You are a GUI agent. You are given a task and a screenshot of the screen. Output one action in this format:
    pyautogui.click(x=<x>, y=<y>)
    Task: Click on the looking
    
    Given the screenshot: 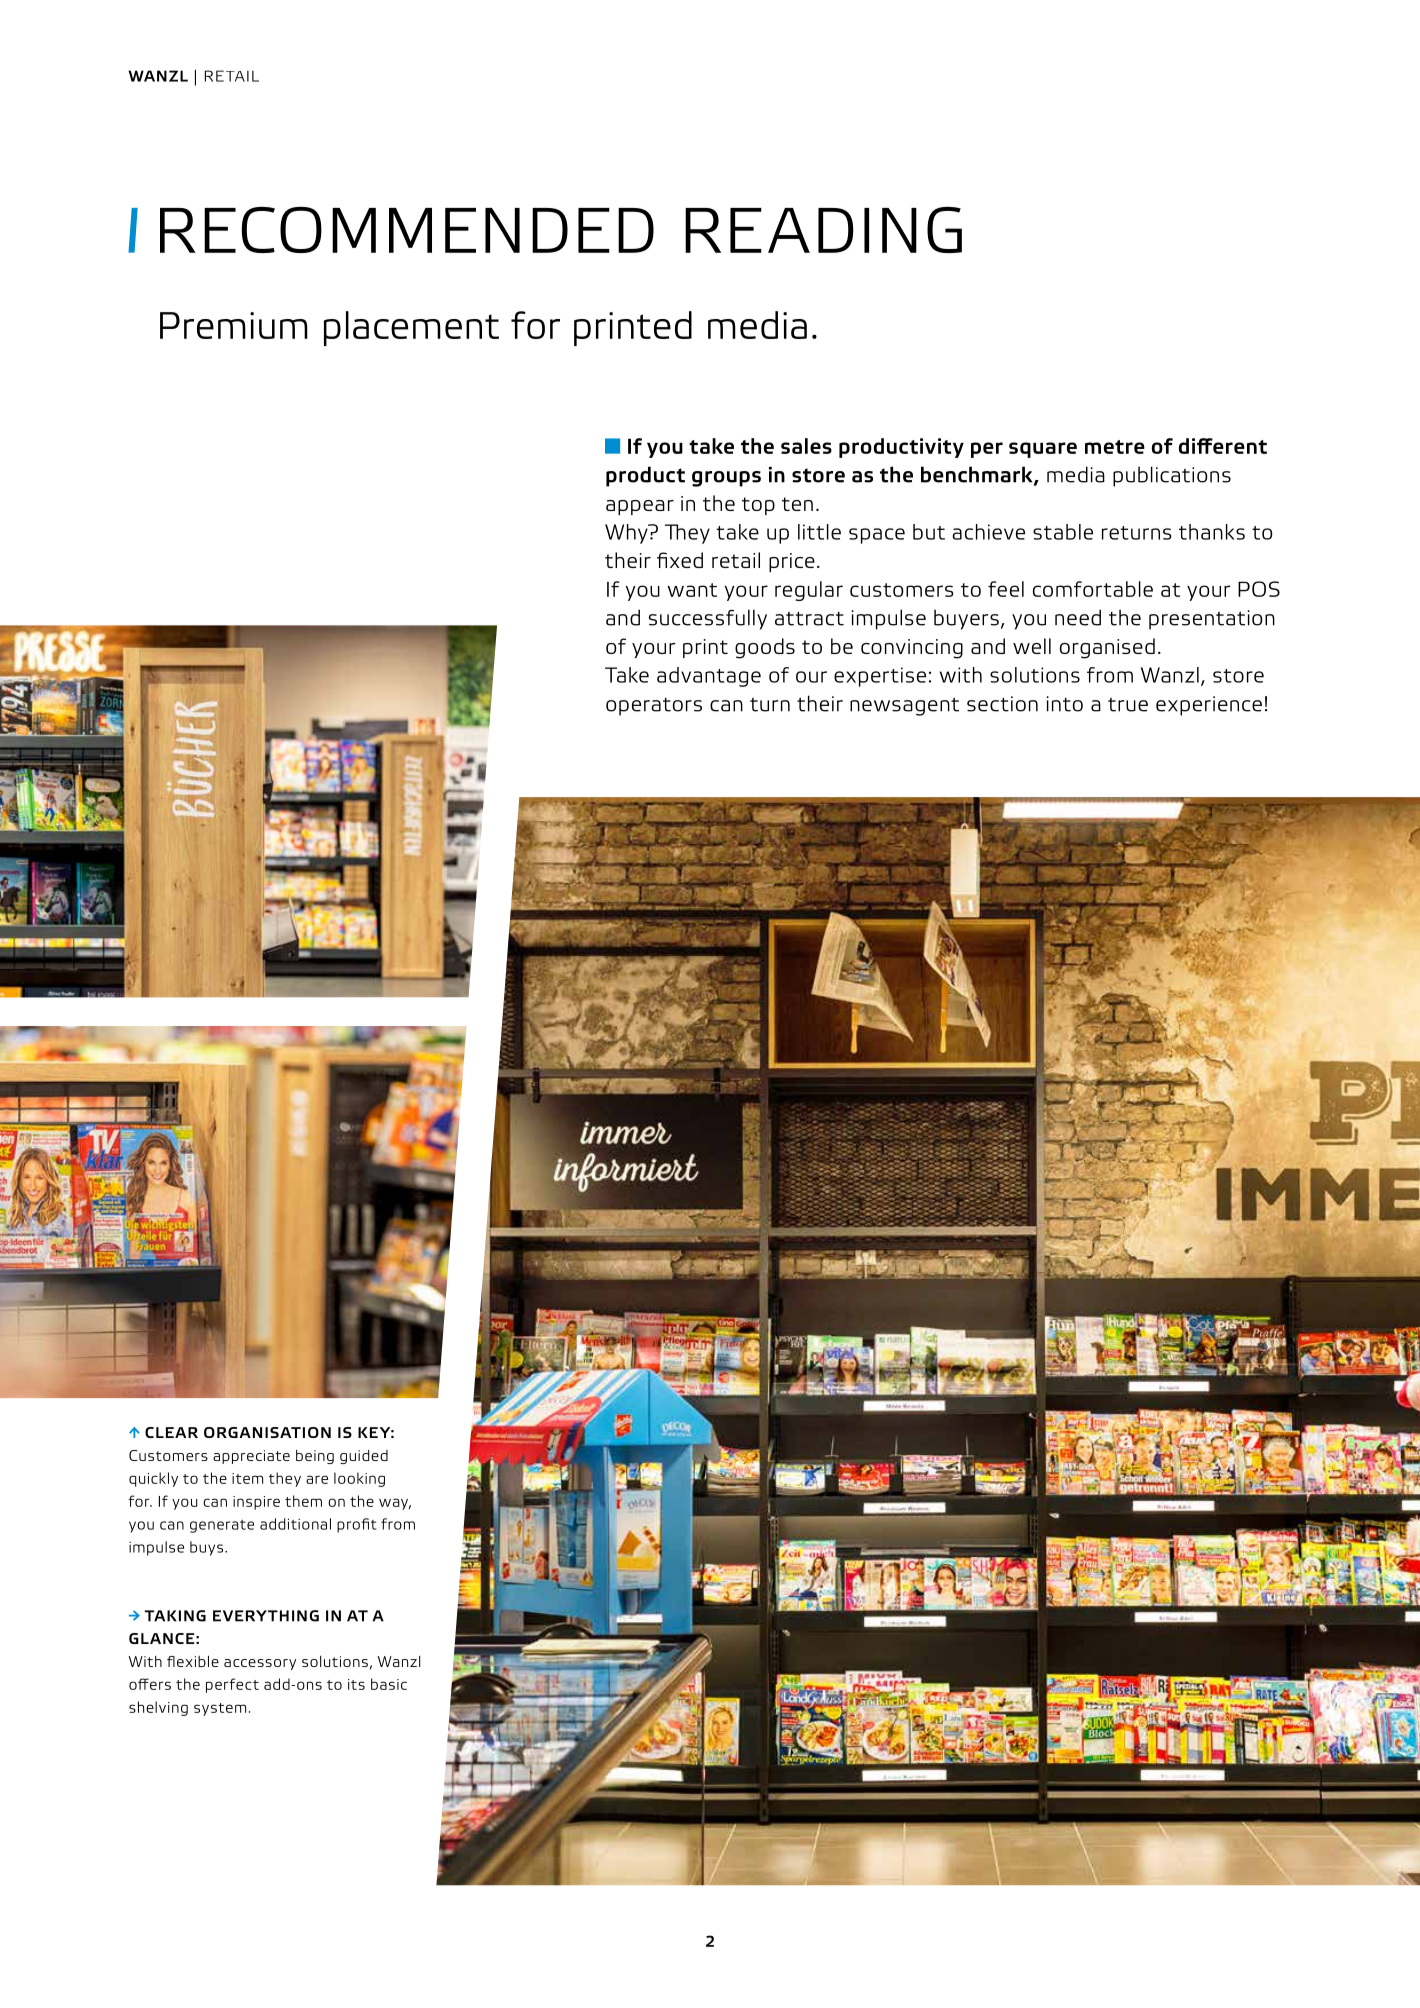 What is the action you would take?
    pyautogui.click(x=359, y=1479)
